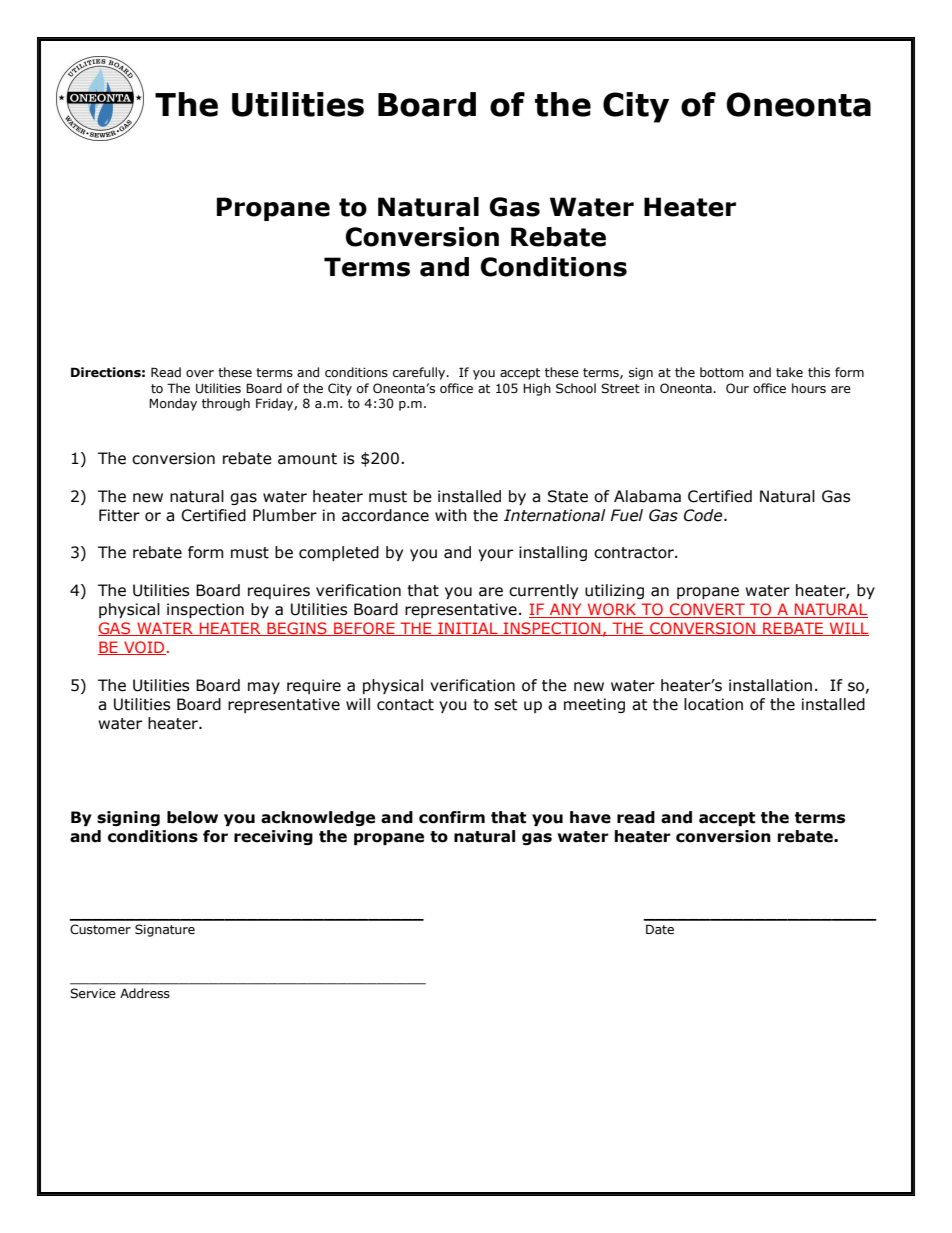 The image size is (952, 1233). I want to click on acknowledge, so click(318, 818).
